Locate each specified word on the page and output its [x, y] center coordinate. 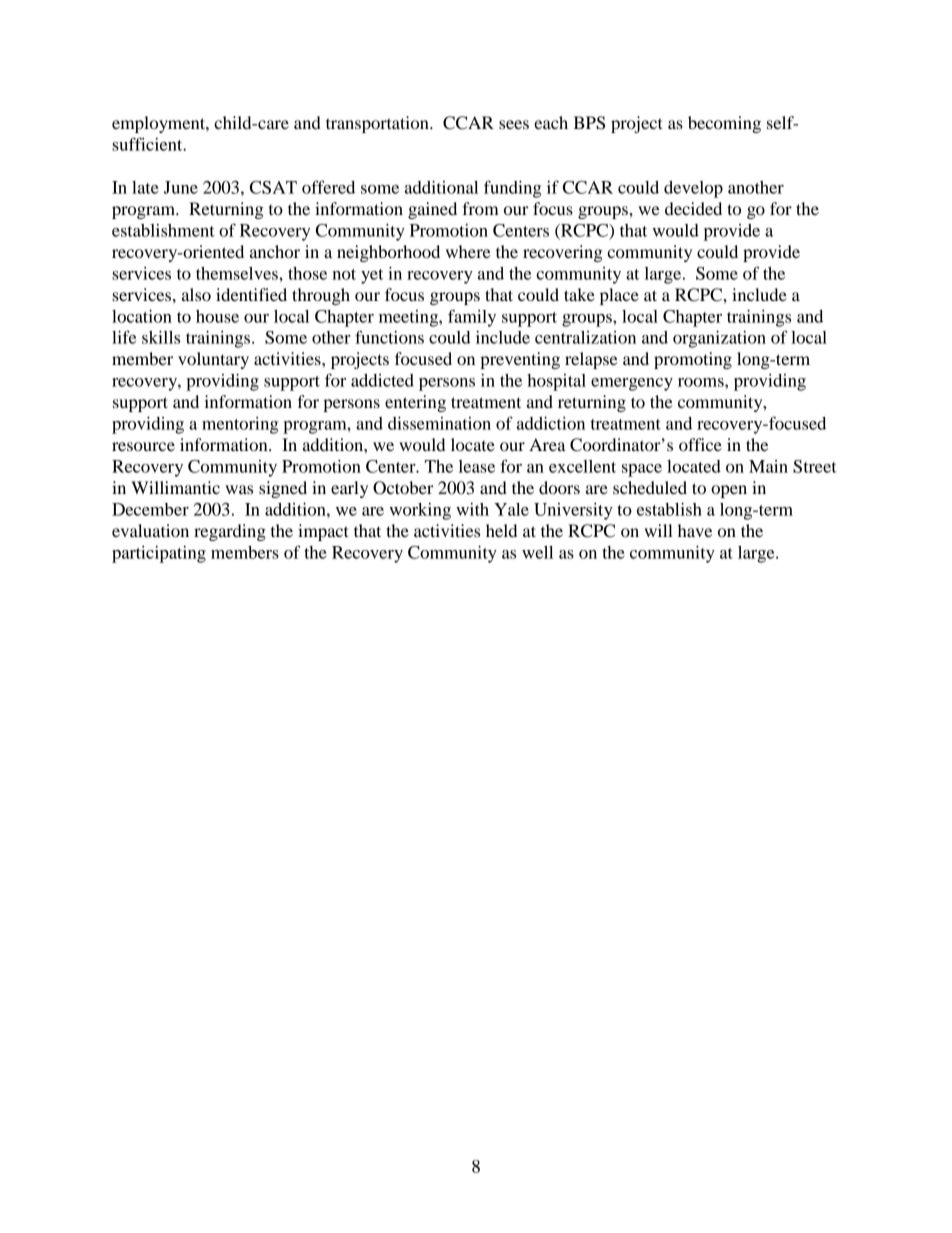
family [472, 318]
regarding [230, 532]
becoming [724, 124]
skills [161, 337]
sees [514, 124]
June [181, 187]
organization [719, 339]
